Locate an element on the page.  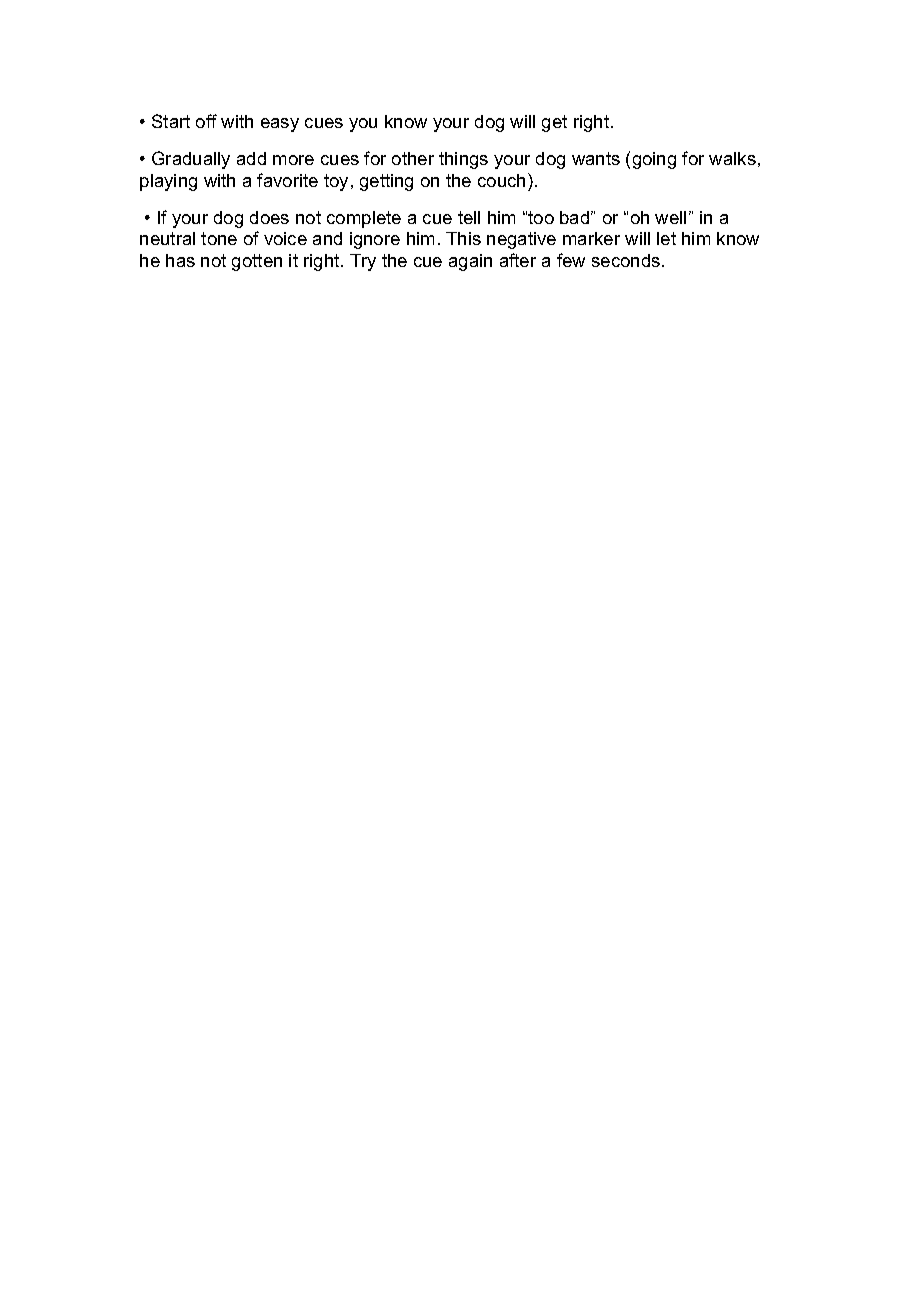
add is located at coordinates (251, 158).
